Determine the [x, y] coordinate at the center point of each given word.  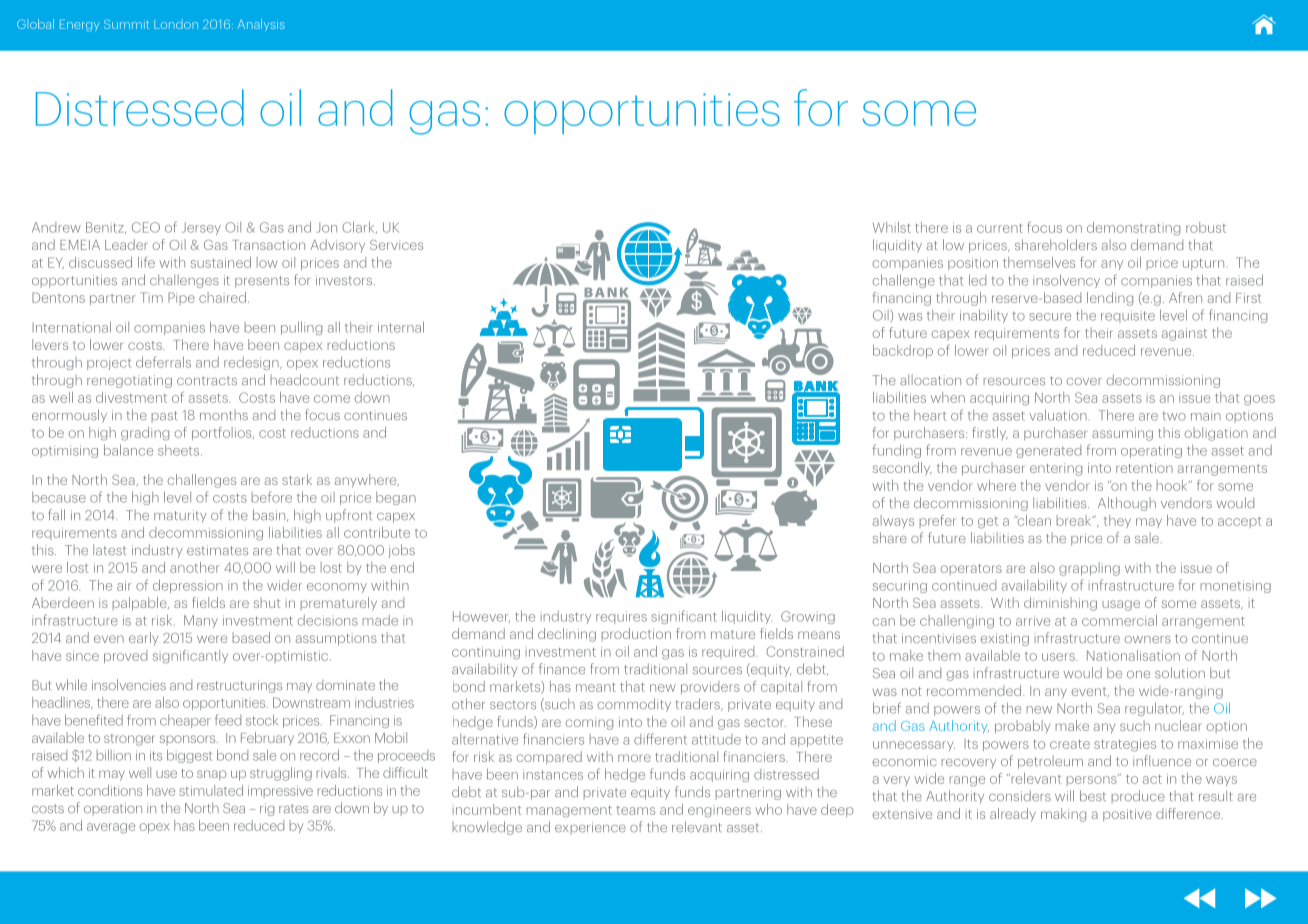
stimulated [211, 790]
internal [401, 327]
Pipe [181, 298]
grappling [1089, 569]
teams [635, 810]
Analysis [261, 25]
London [176, 24]
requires [621, 617]
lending [1110, 299]
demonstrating [1133, 229]
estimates [217, 550]
